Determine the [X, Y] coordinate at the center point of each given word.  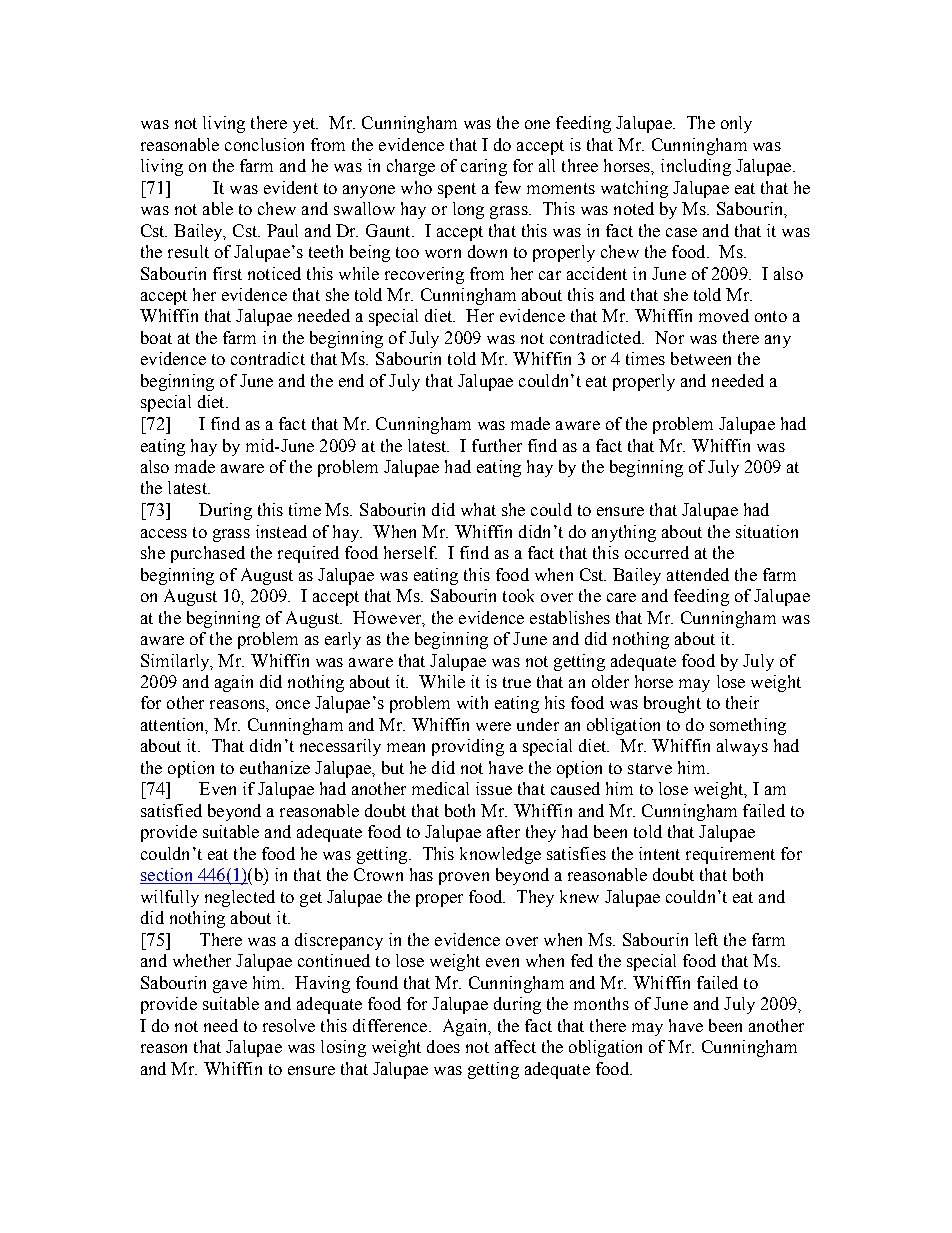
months [601, 1003]
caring [484, 167]
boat [156, 337]
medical [440, 788]
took [518, 595]
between [701, 358]
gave [230, 986]
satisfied [171, 810]
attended [698, 574]
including [696, 167]
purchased [208, 554]
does [443, 1046]
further [497, 445]
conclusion [264, 144]
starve [650, 768]
